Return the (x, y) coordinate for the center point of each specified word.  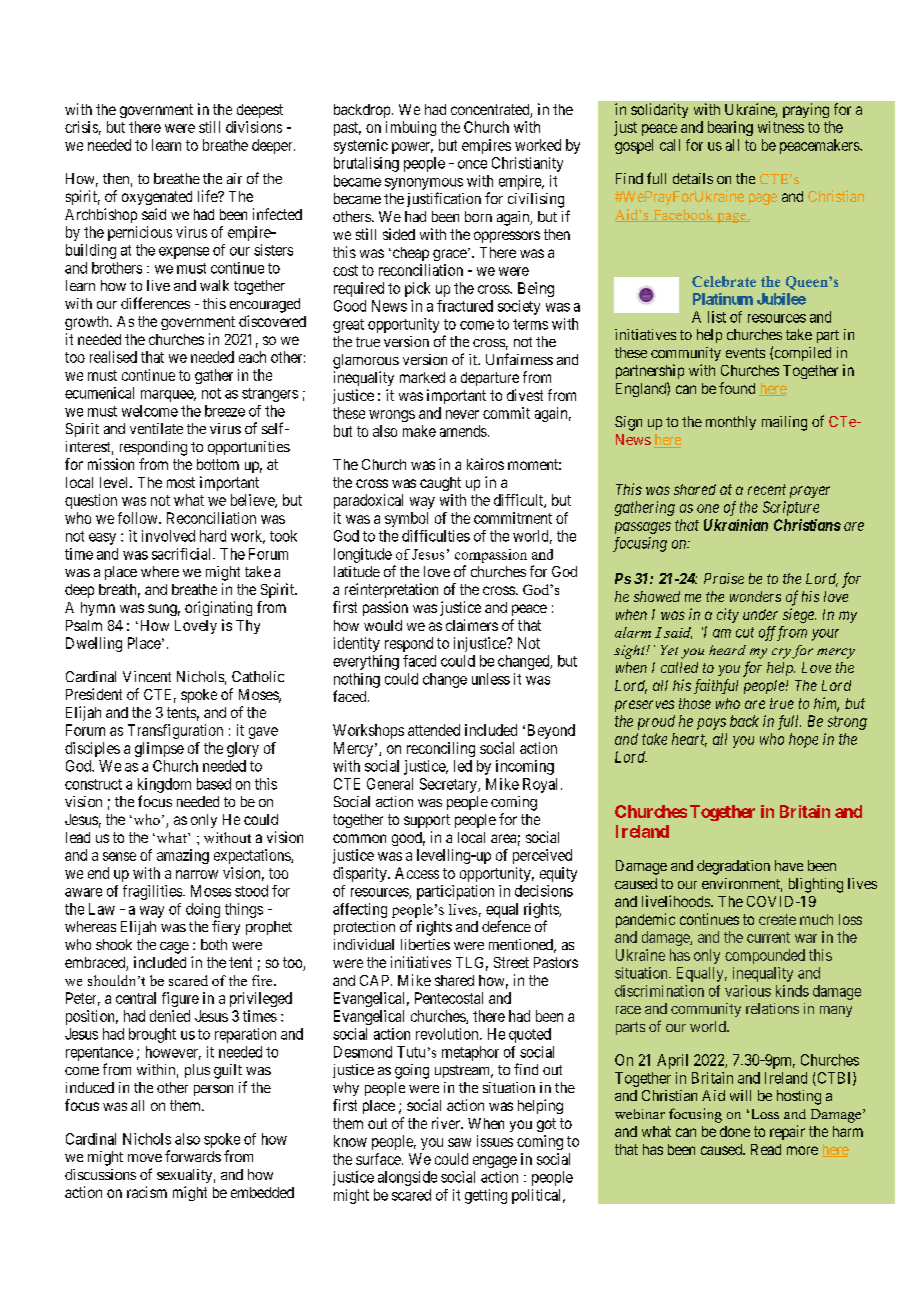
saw (459, 1142)
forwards (193, 1156)
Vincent (147, 676)
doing (203, 910)
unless (491, 679)
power (412, 148)
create (777, 919)
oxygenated (157, 198)
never (462, 414)
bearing (730, 128)
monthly (731, 423)
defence (506, 926)
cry (781, 653)
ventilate (156, 428)
